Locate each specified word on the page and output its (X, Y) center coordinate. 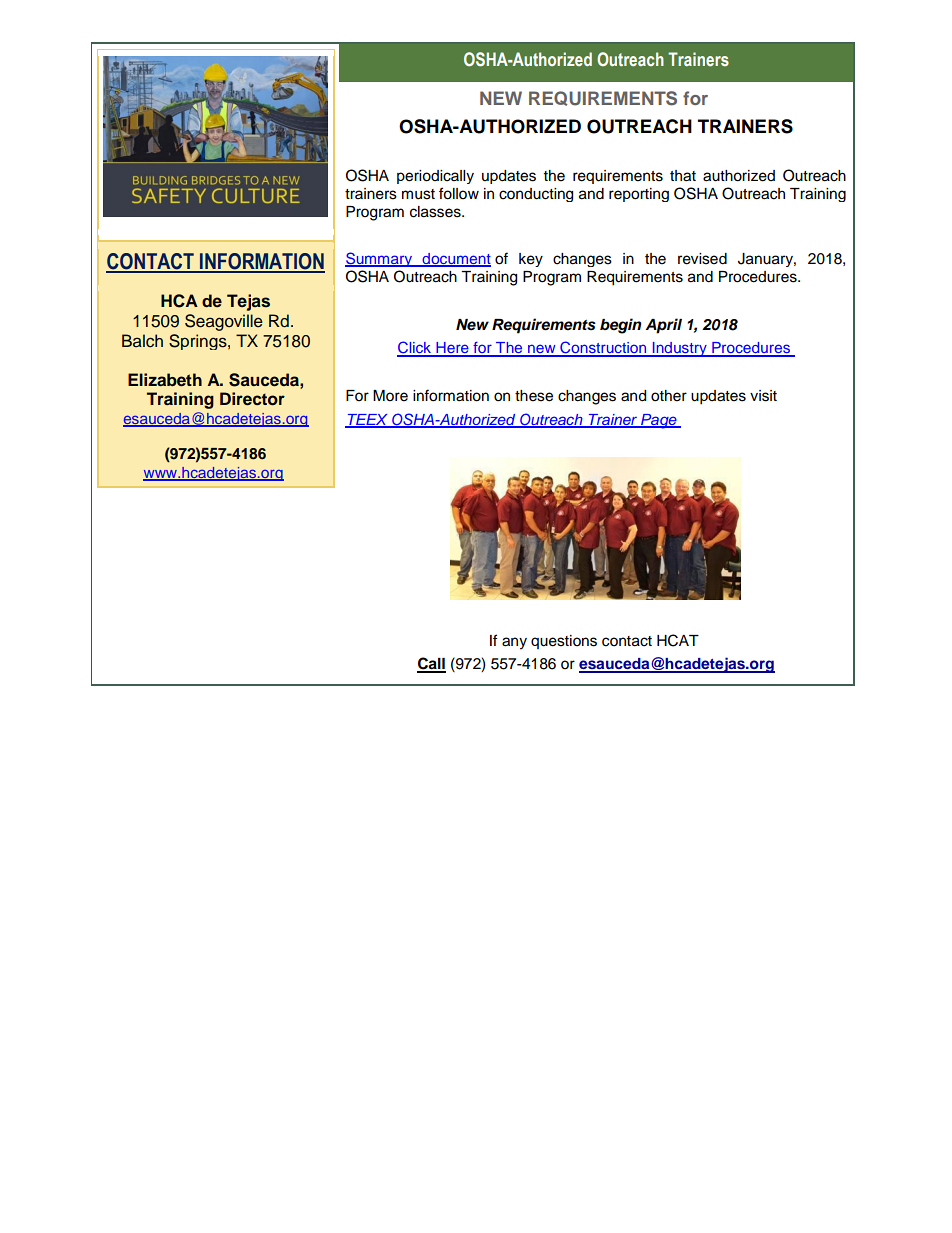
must (418, 194)
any (514, 643)
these (534, 396)
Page (659, 421)
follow (459, 193)
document (455, 260)
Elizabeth (165, 380)
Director (252, 399)
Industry (679, 349)
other (669, 396)
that (683, 176)
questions (564, 642)
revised (702, 259)
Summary (380, 259)
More (390, 396)
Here (452, 349)
